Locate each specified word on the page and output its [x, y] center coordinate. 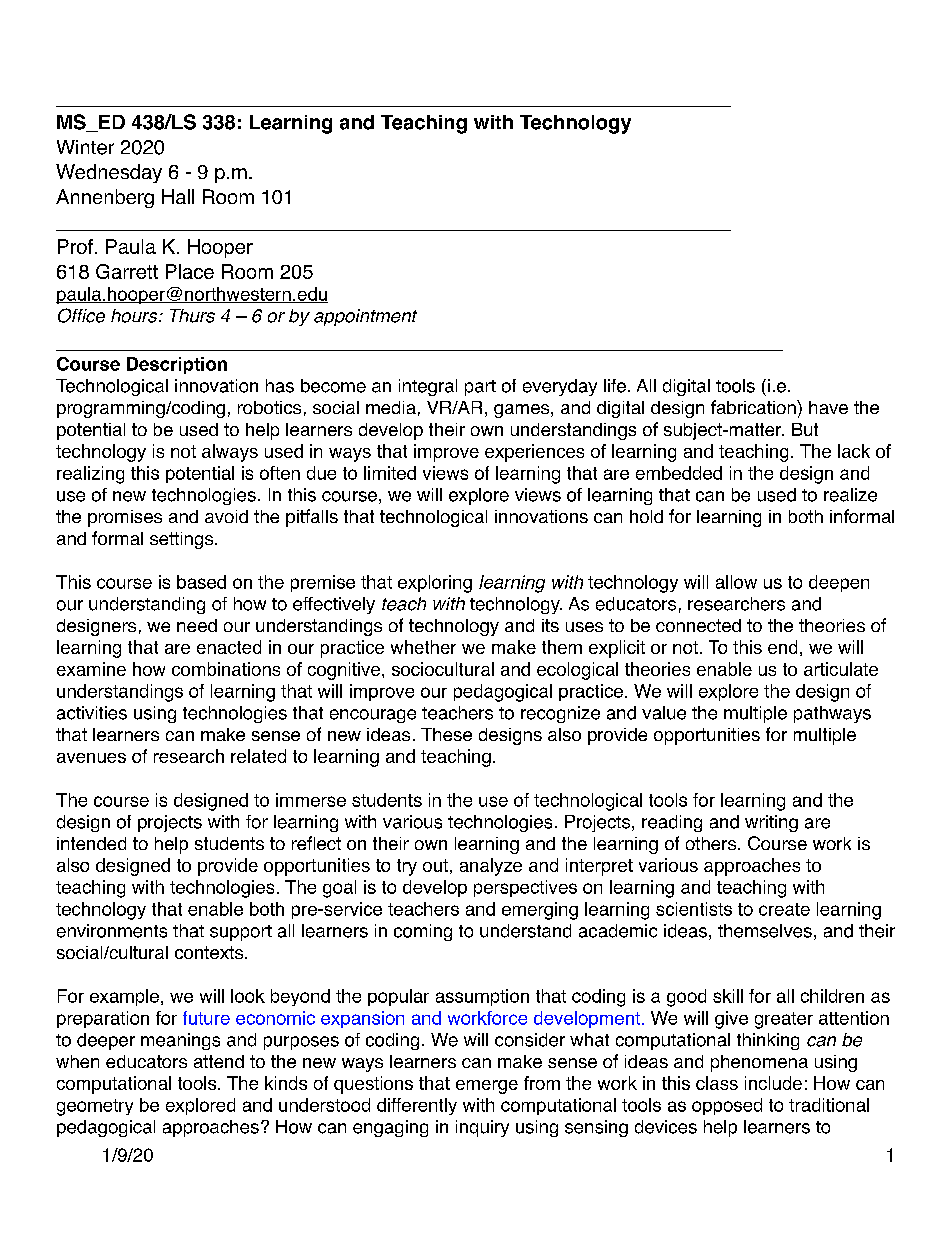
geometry [95, 1107]
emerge [487, 1087]
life [615, 386]
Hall [178, 196]
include [773, 1083]
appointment [365, 317]
